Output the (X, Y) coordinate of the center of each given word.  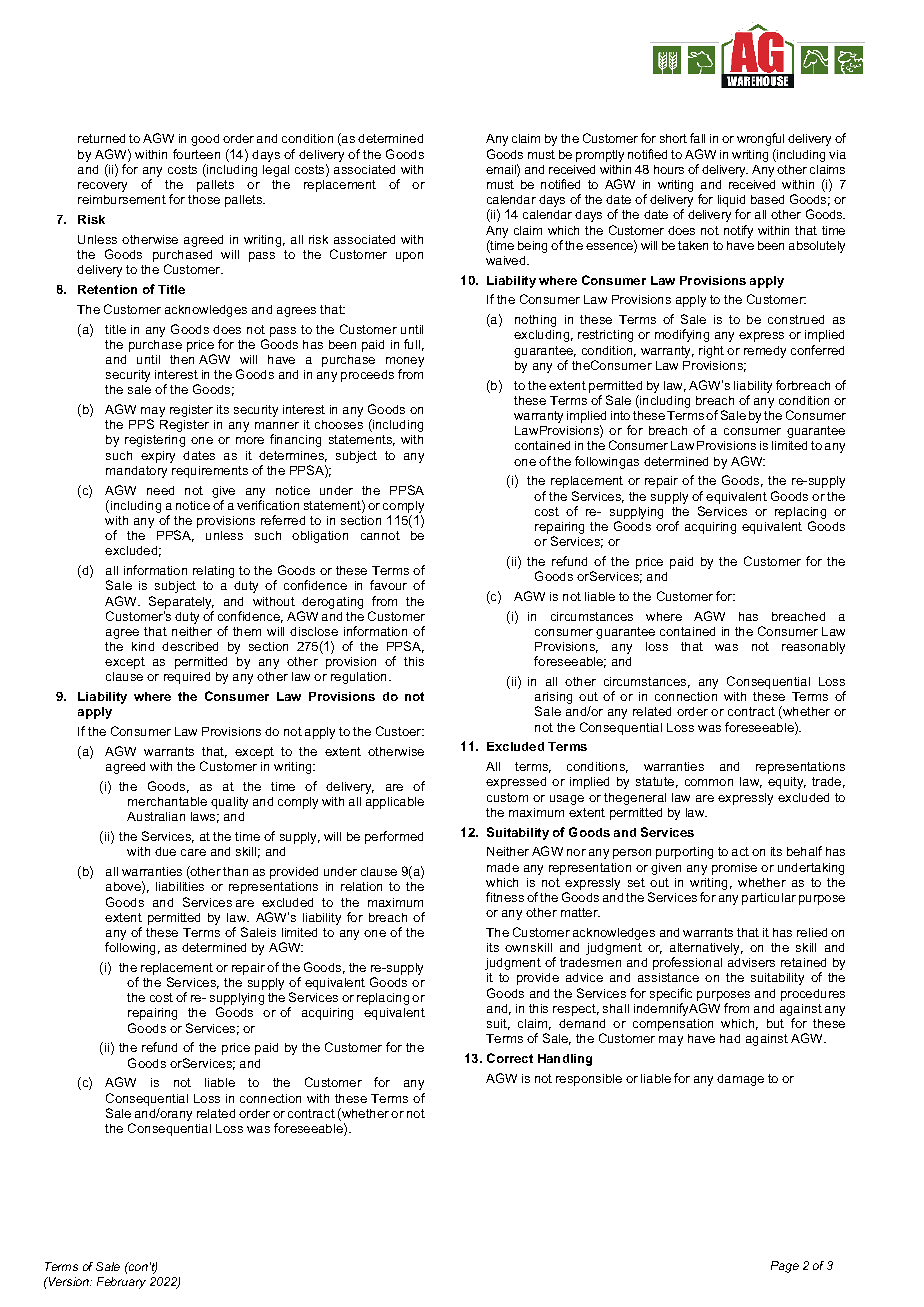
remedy (765, 352)
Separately (181, 602)
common (709, 782)
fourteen (196, 154)
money (405, 363)
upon (409, 257)
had (730, 1038)
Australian (156, 816)
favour (388, 585)
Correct (510, 1058)
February (121, 1283)
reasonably (813, 648)
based (767, 199)
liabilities (180, 886)
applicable (395, 803)
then (182, 359)
